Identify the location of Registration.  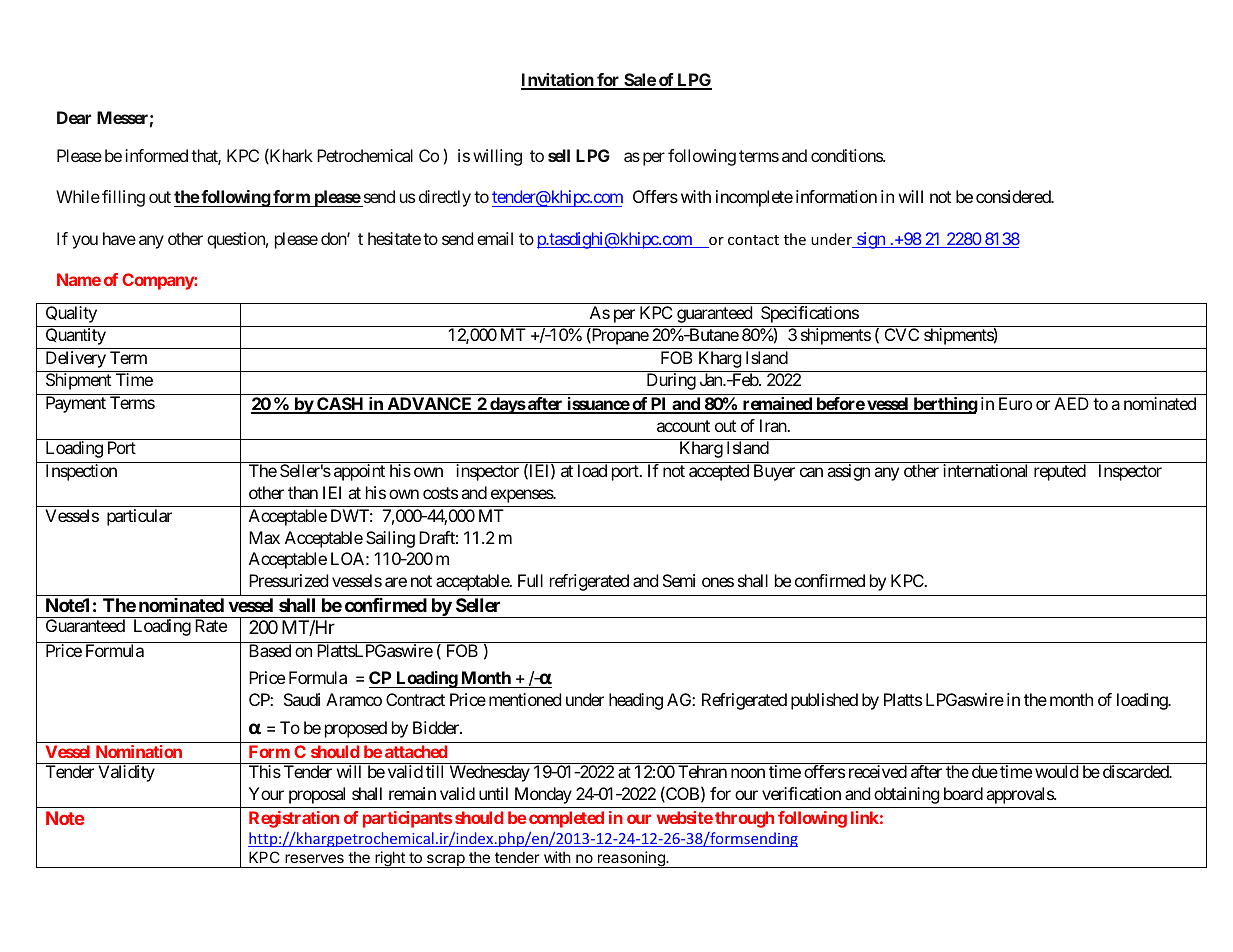
(294, 819).
